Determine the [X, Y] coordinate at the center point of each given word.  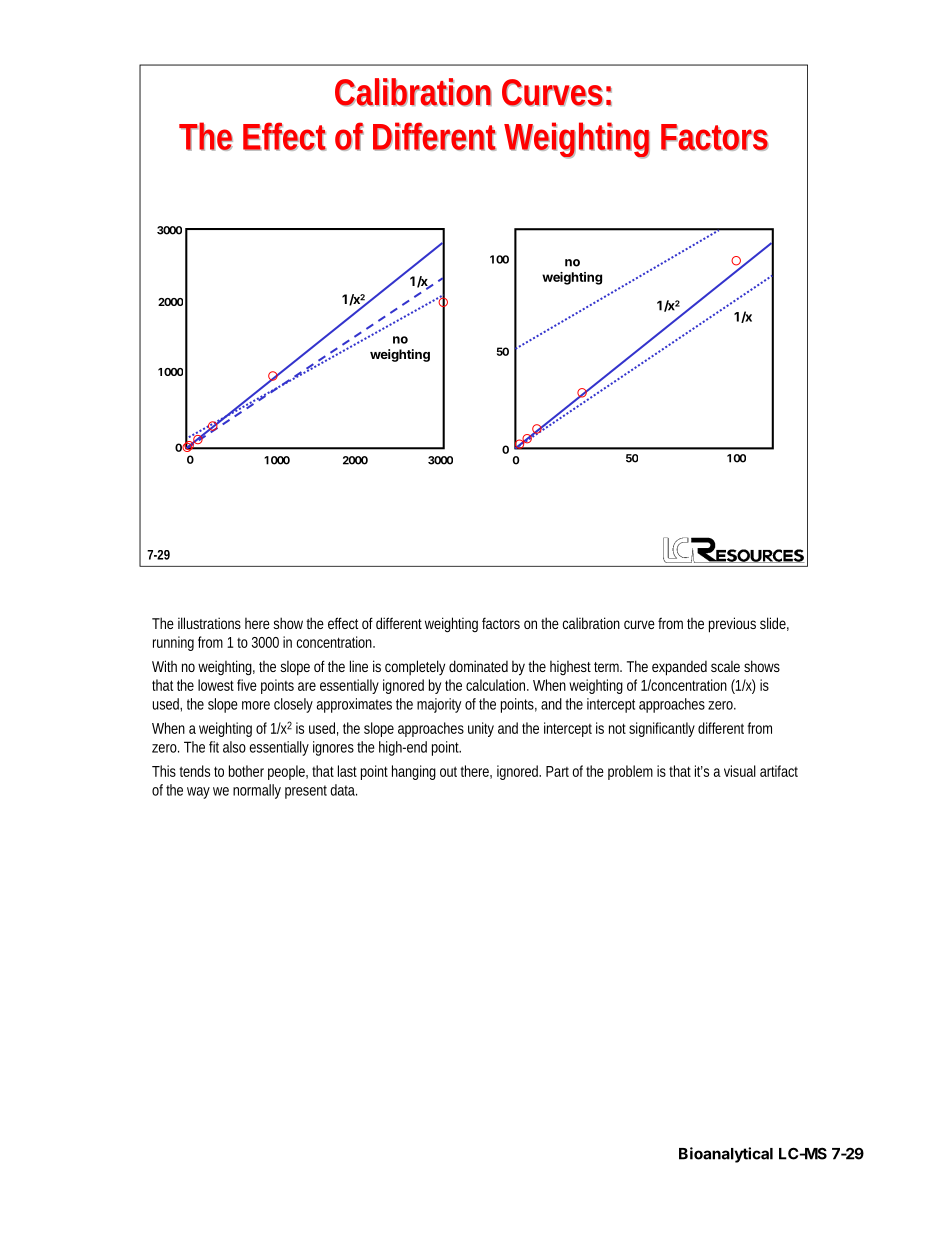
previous [732, 625]
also [234, 747]
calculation [497, 685]
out [448, 771]
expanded [679, 668]
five [247, 685]
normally [257, 791]
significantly [662, 729]
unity [481, 729]
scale [725, 666]
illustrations [209, 623]
